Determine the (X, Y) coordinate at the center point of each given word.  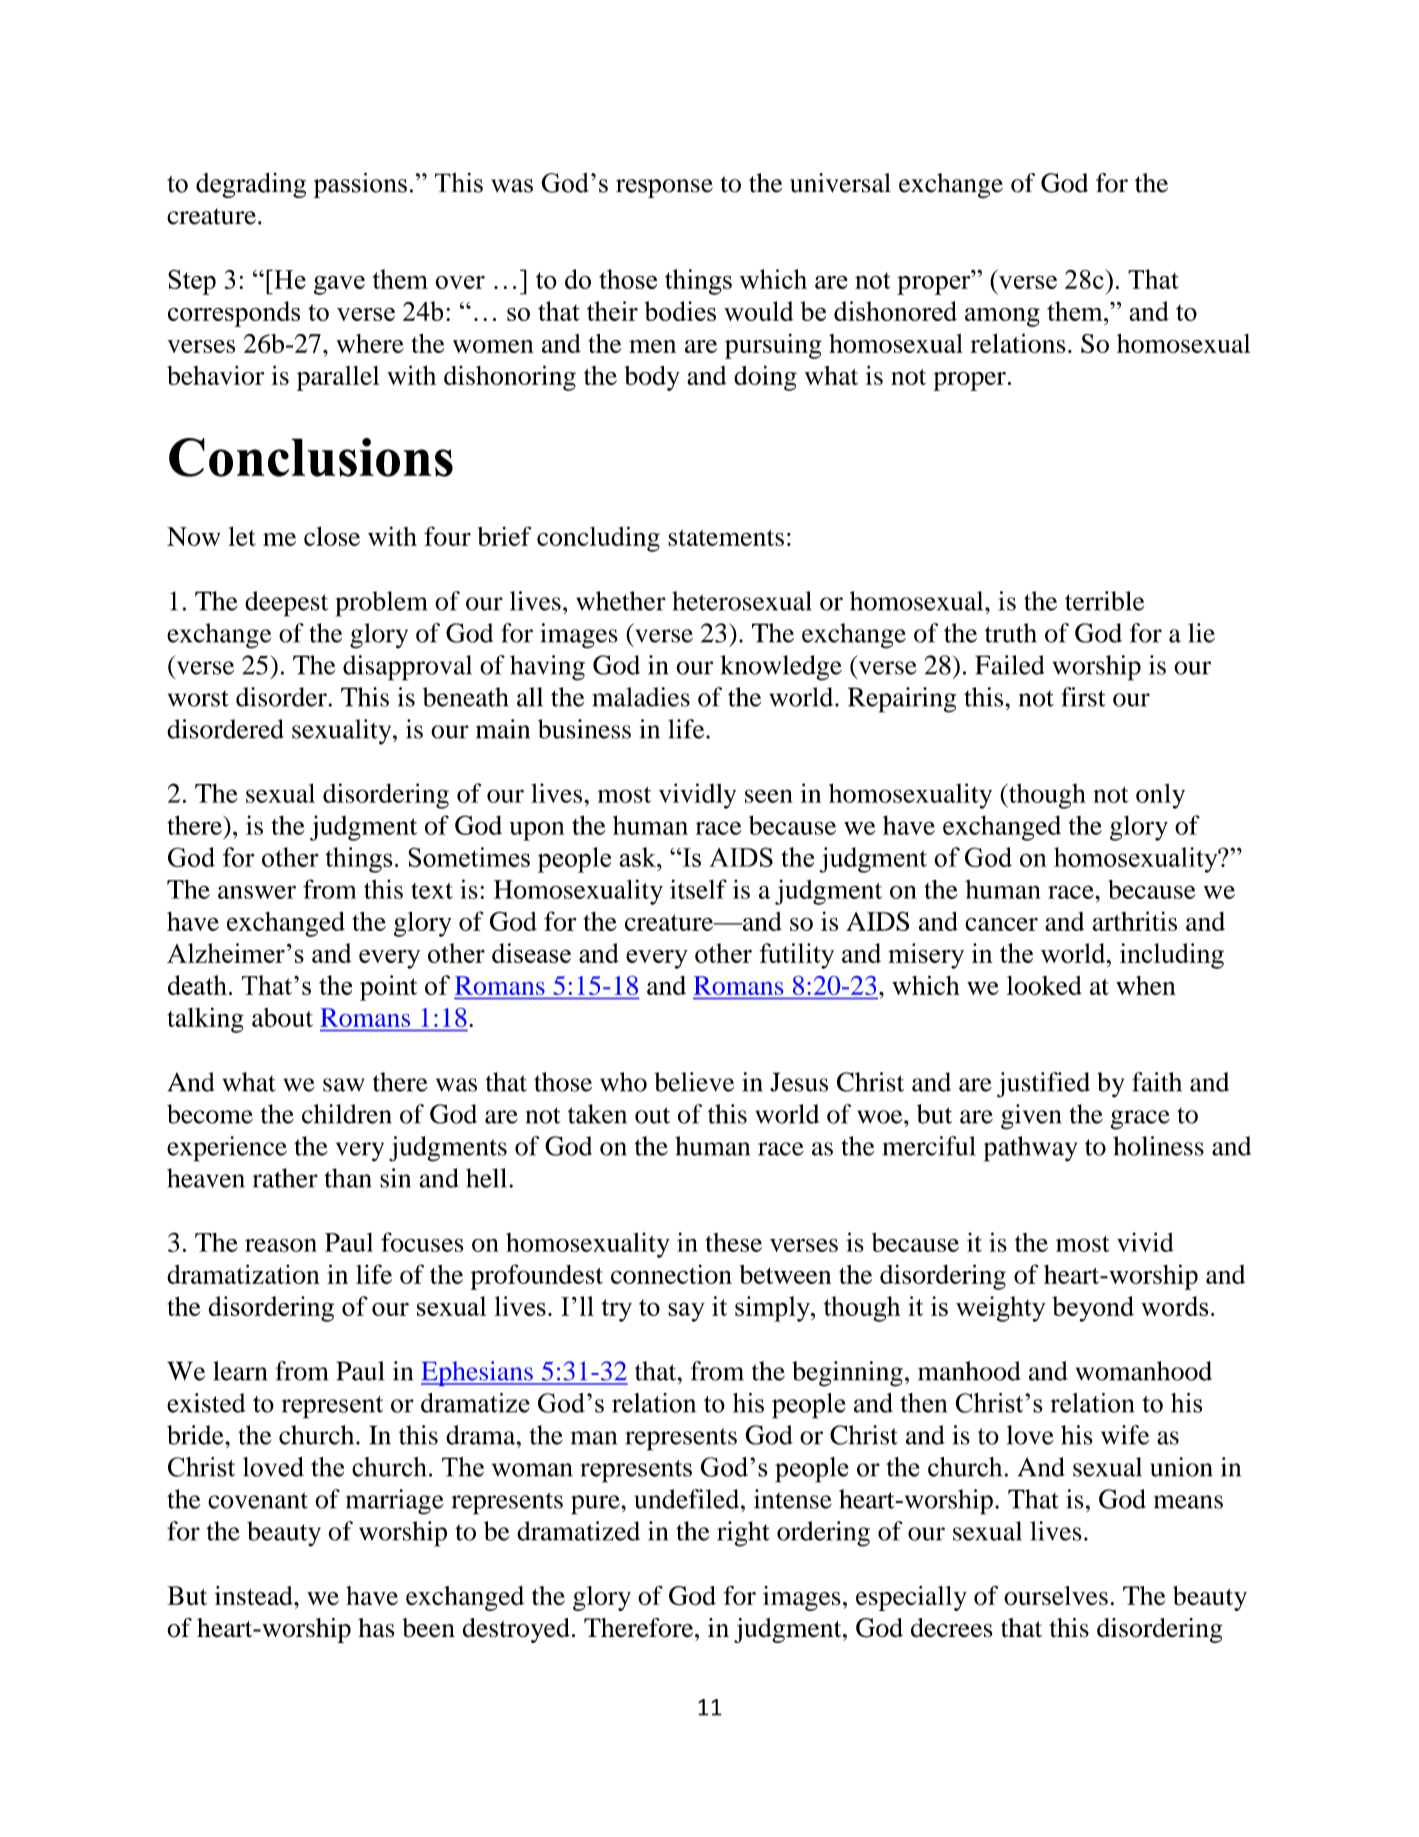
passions (360, 185)
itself (698, 889)
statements (726, 538)
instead (255, 1596)
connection (671, 1274)
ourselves (1056, 1596)
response (664, 188)
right (743, 1534)
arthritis (1135, 921)
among (1002, 317)
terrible (1104, 601)
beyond (1093, 1309)
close (332, 536)
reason (281, 1245)
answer (257, 892)
